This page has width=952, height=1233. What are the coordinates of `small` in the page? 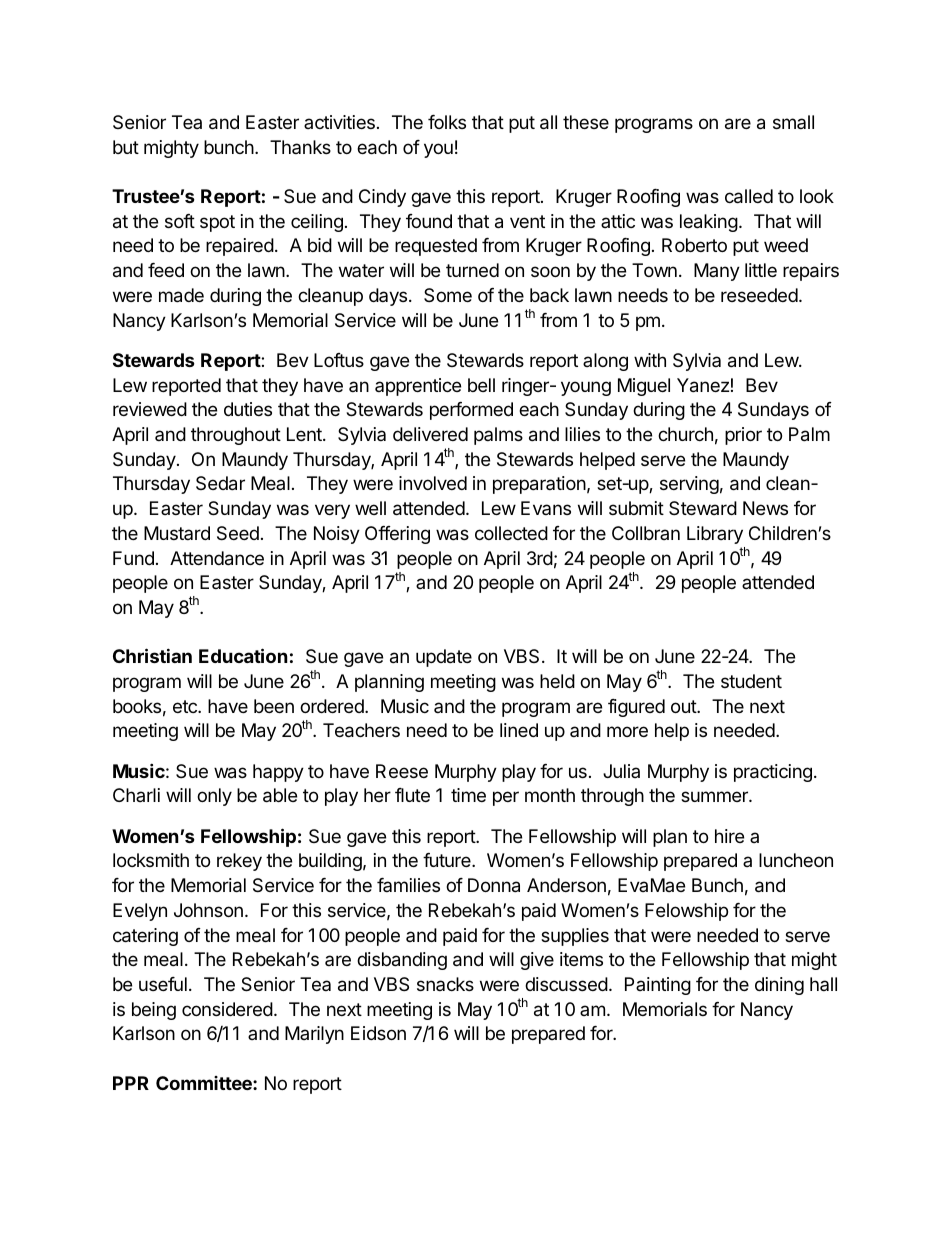 It's located at (793, 122).
